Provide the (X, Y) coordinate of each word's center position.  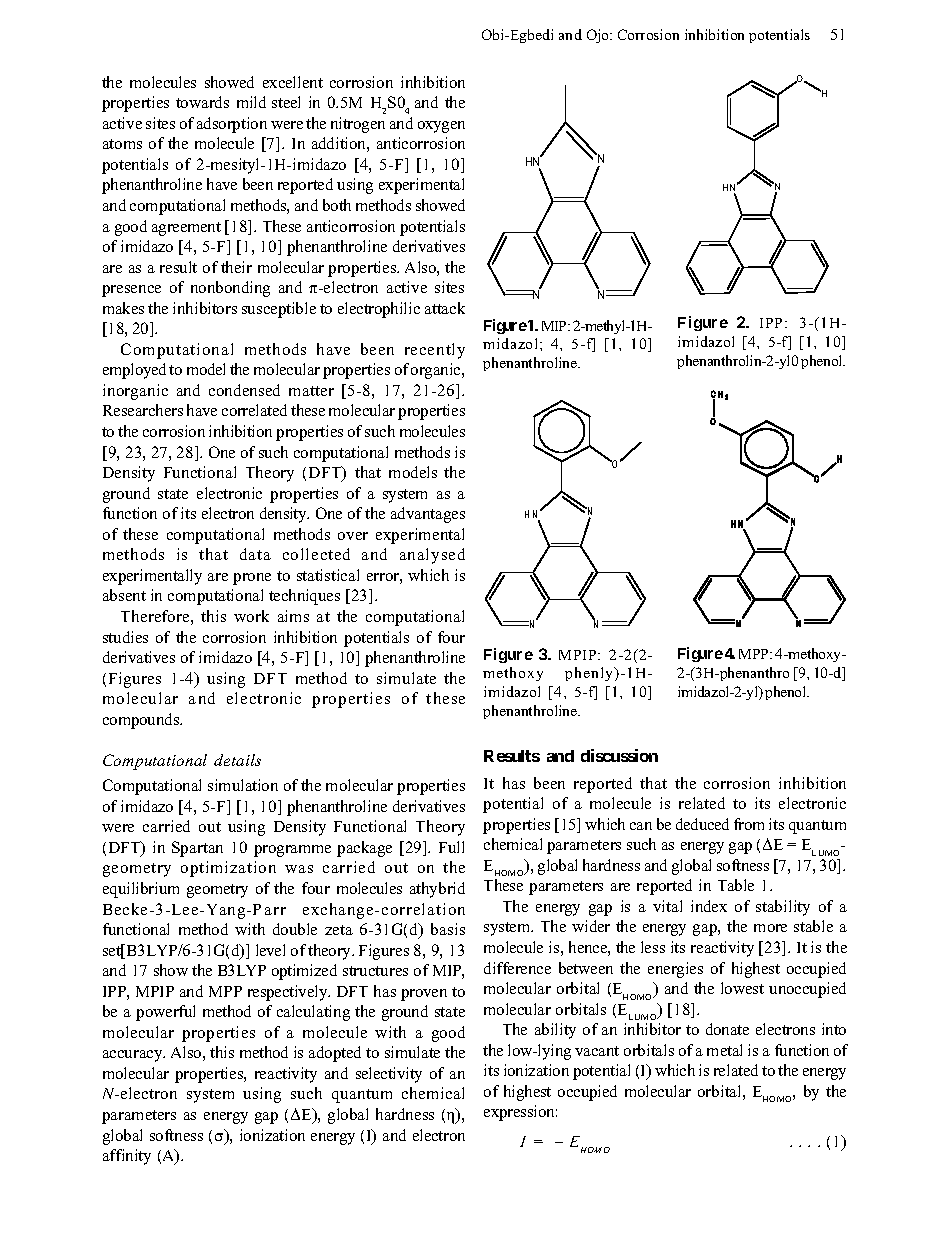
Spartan (197, 849)
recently (435, 351)
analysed (432, 556)
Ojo (599, 36)
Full (451, 847)
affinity (127, 1157)
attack (445, 308)
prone (252, 579)
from (749, 824)
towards (202, 102)
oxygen (441, 127)
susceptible (279, 310)
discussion (619, 755)
